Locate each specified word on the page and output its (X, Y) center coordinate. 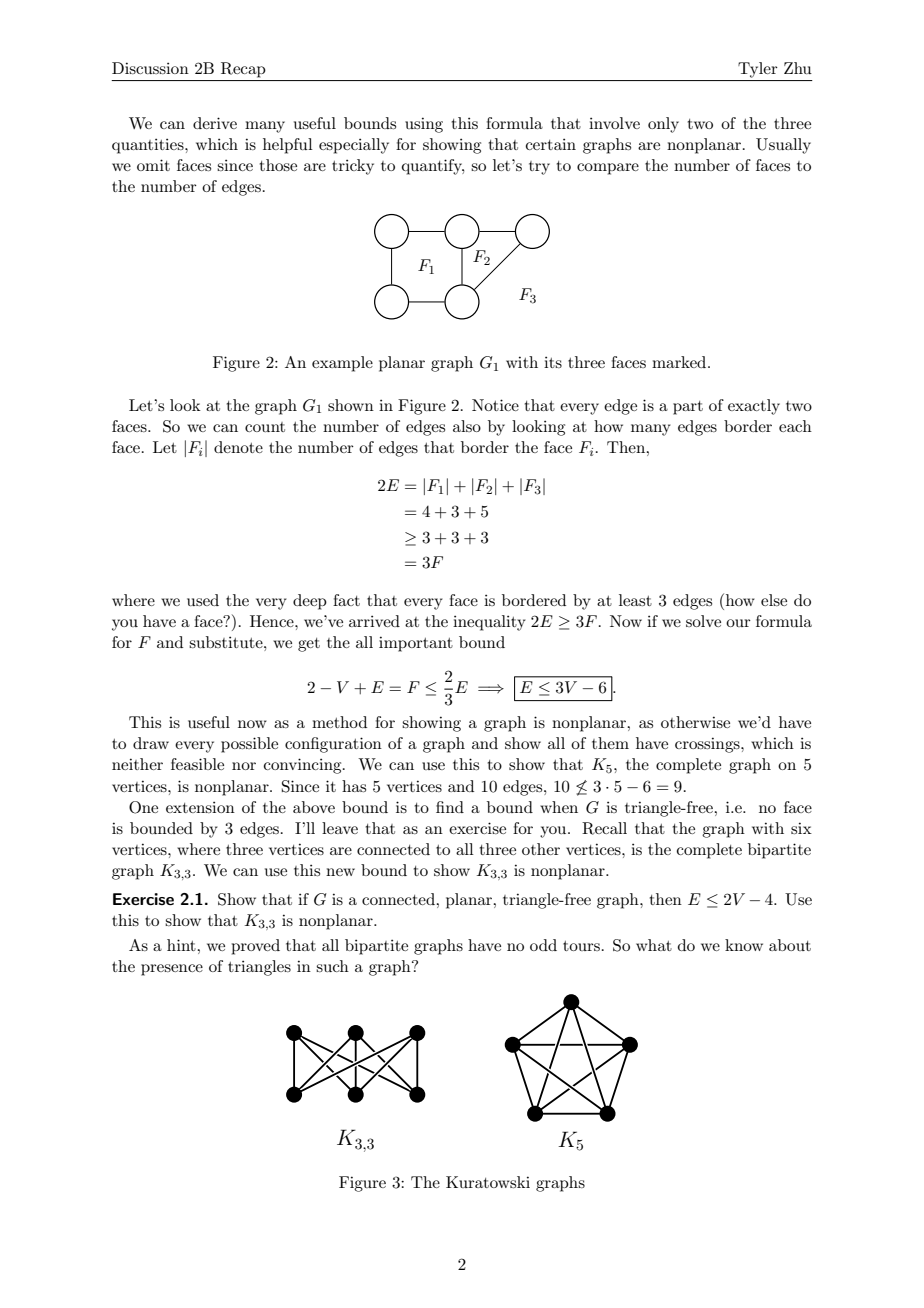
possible (249, 745)
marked (680, 362)
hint (182, 945)
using (424, 125)
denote (238, 447)
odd (543, 945)
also (467, 426)
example (342, 364)
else (774, 600)
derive (215, 123)
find (450, 807)
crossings (708, 745)
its (553, 362)
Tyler (757, 70)
